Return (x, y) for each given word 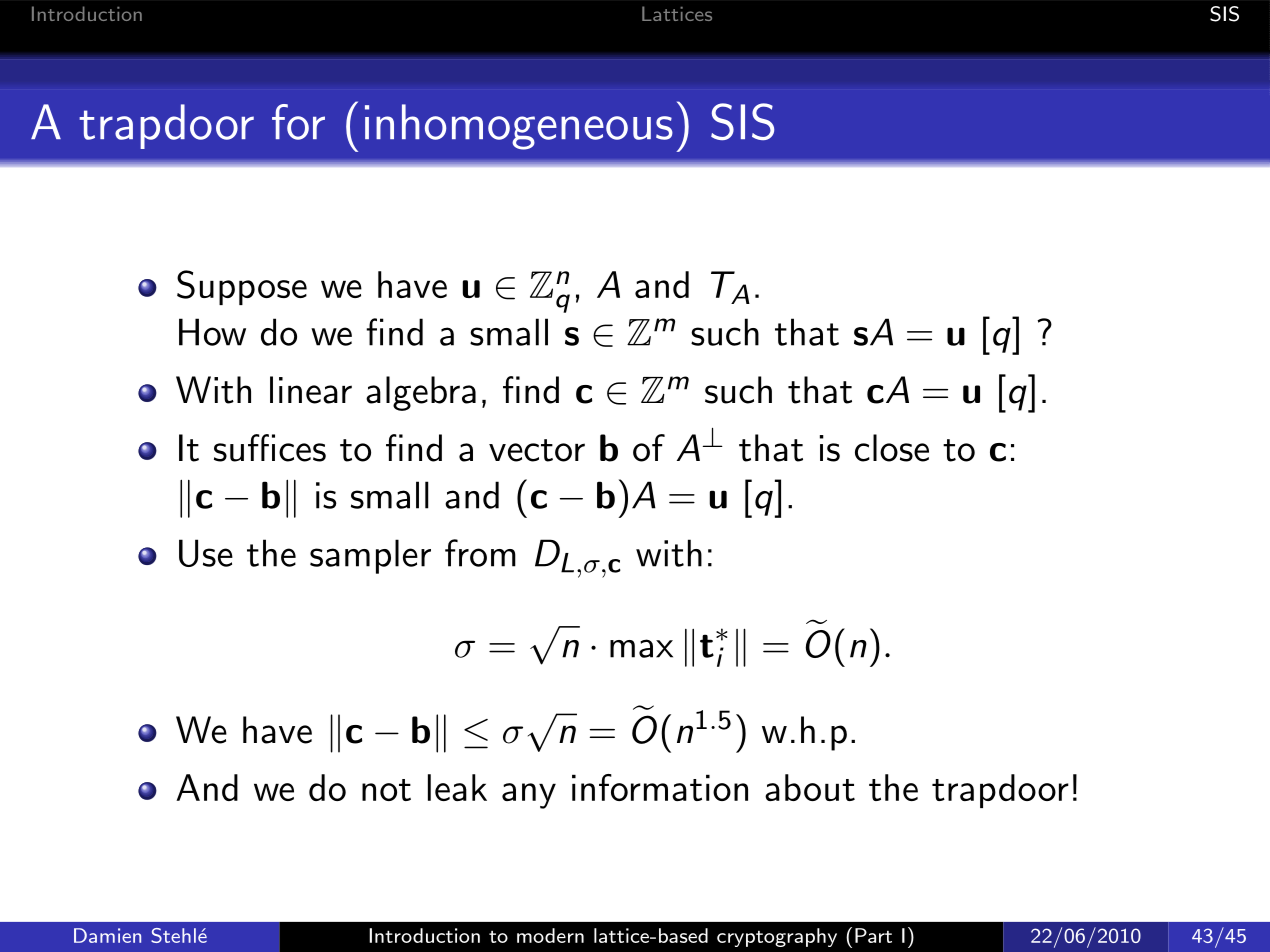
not (386, 790)
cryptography (777, 937)
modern (550, 935)
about (810, 787)
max (641, 648)
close (892, 448)
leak (457, 787)
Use (206, 553)
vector (537, 450)
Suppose (242, 287)
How (212, 332)
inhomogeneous (519, 127)
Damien (107, 935)
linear (311, 390)
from (480, 553)
